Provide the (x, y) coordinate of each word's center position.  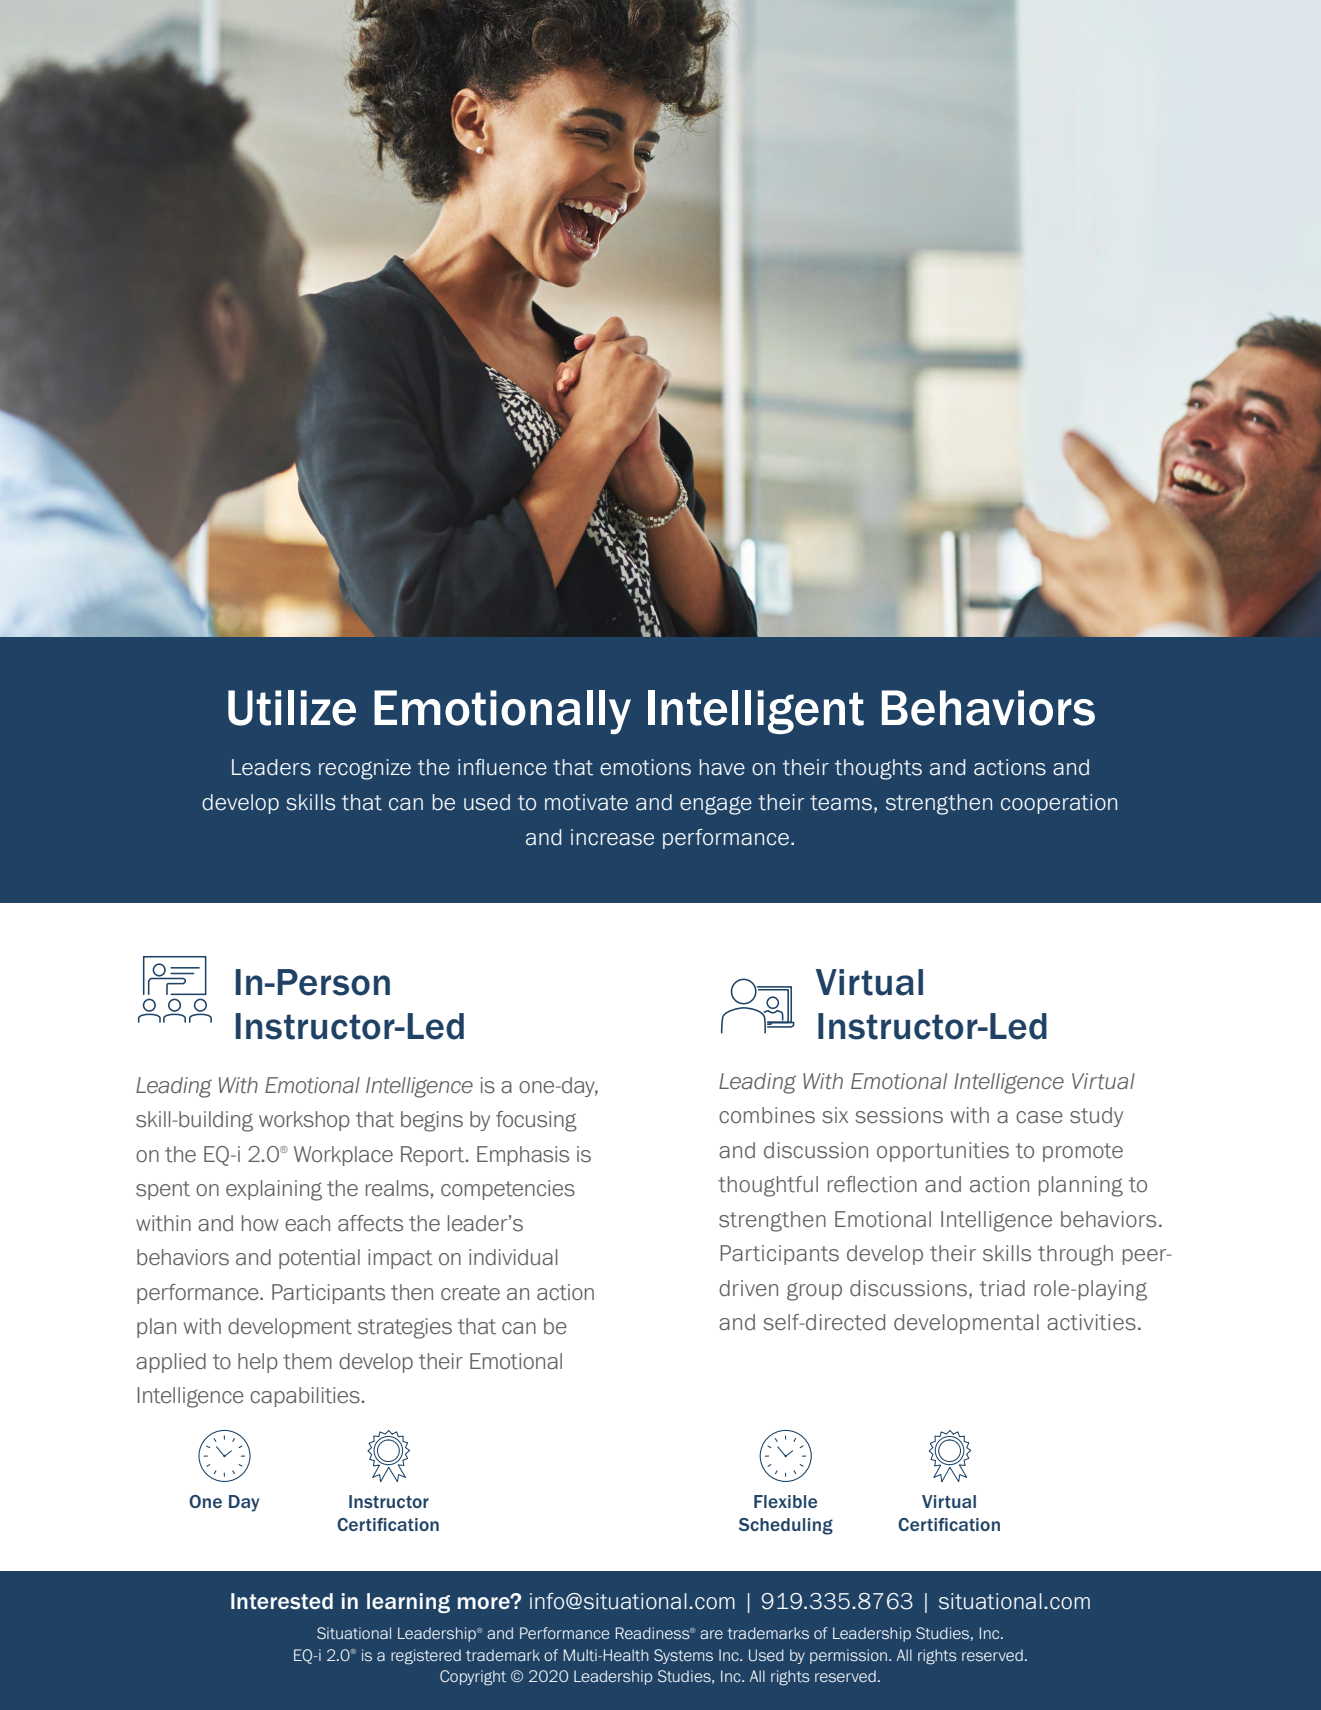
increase (612, 837)
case (1039, 1117)
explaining (274, 1190)
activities (1091, 1322)
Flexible (785, 1501)
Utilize (292, 708)
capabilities (305, 1397)
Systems (683, 1656)
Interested (282, 1601)
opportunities (943, 1152)
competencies (508, 1190)
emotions (645, 767)
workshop (304, 1121)
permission (848, 1656)
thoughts (878, 769)
